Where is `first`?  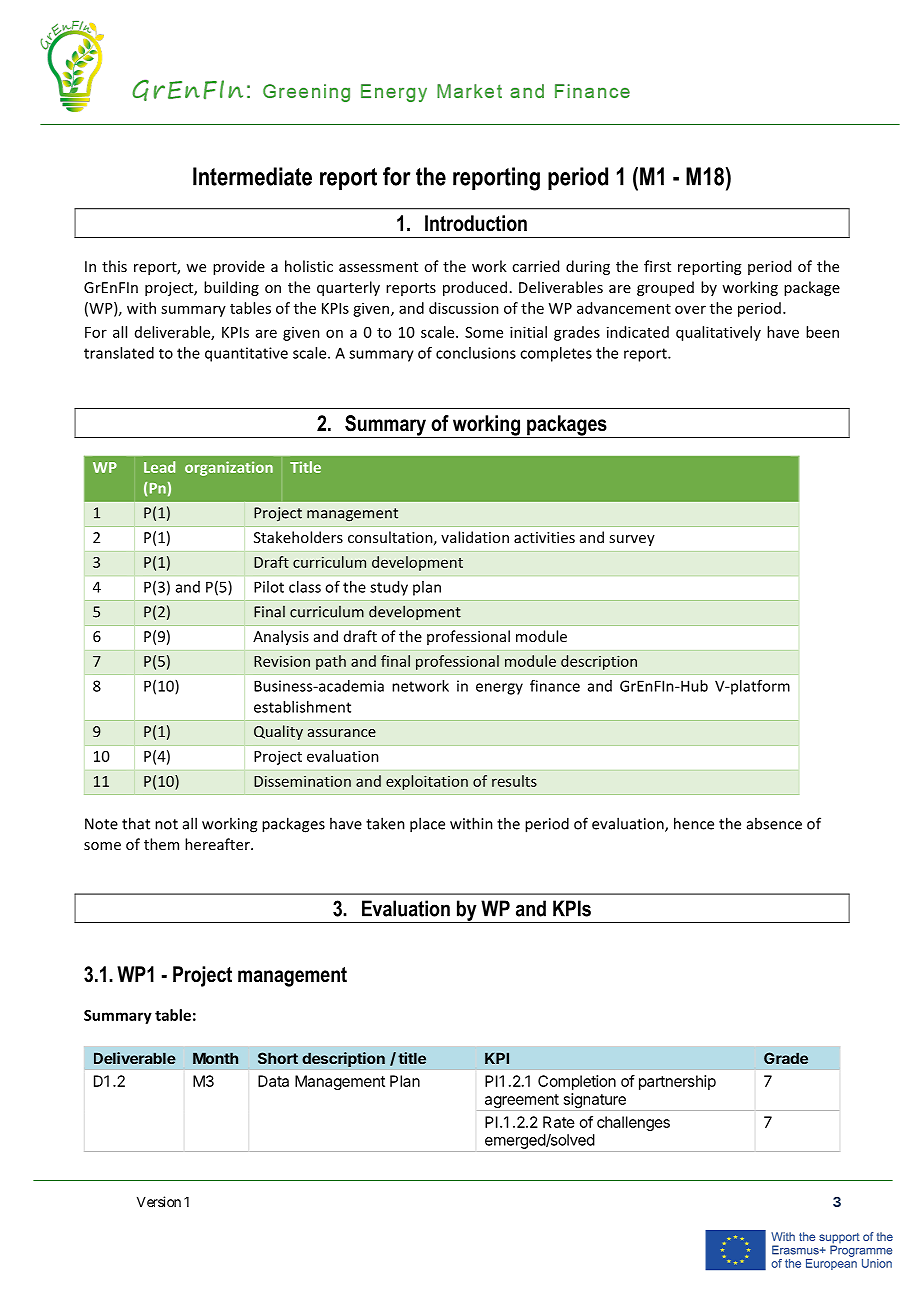
first is located at coordinates (657, 266).
